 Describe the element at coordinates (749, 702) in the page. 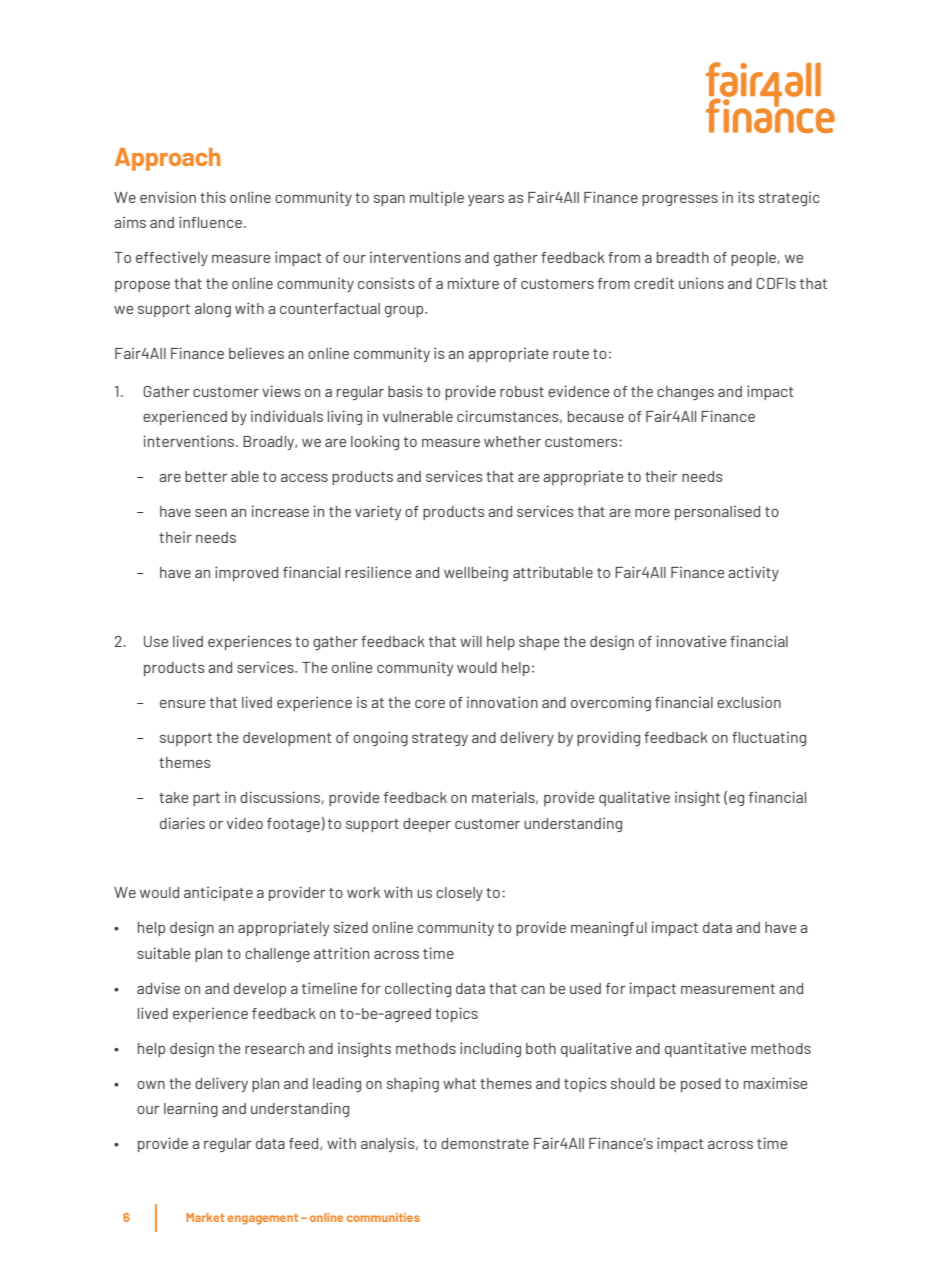

I see `exclusion` at that location.
